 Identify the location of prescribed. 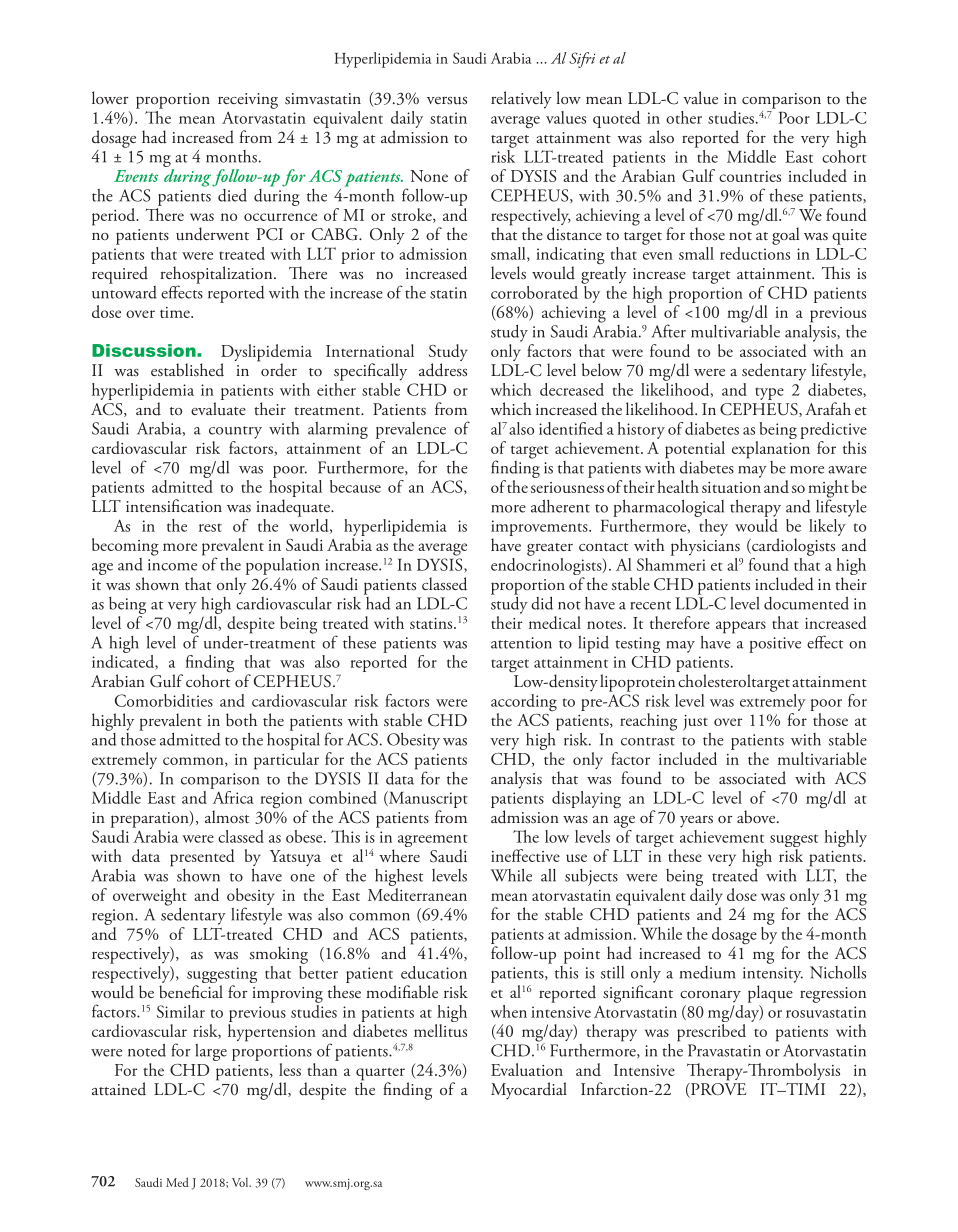
(711, 1033).
